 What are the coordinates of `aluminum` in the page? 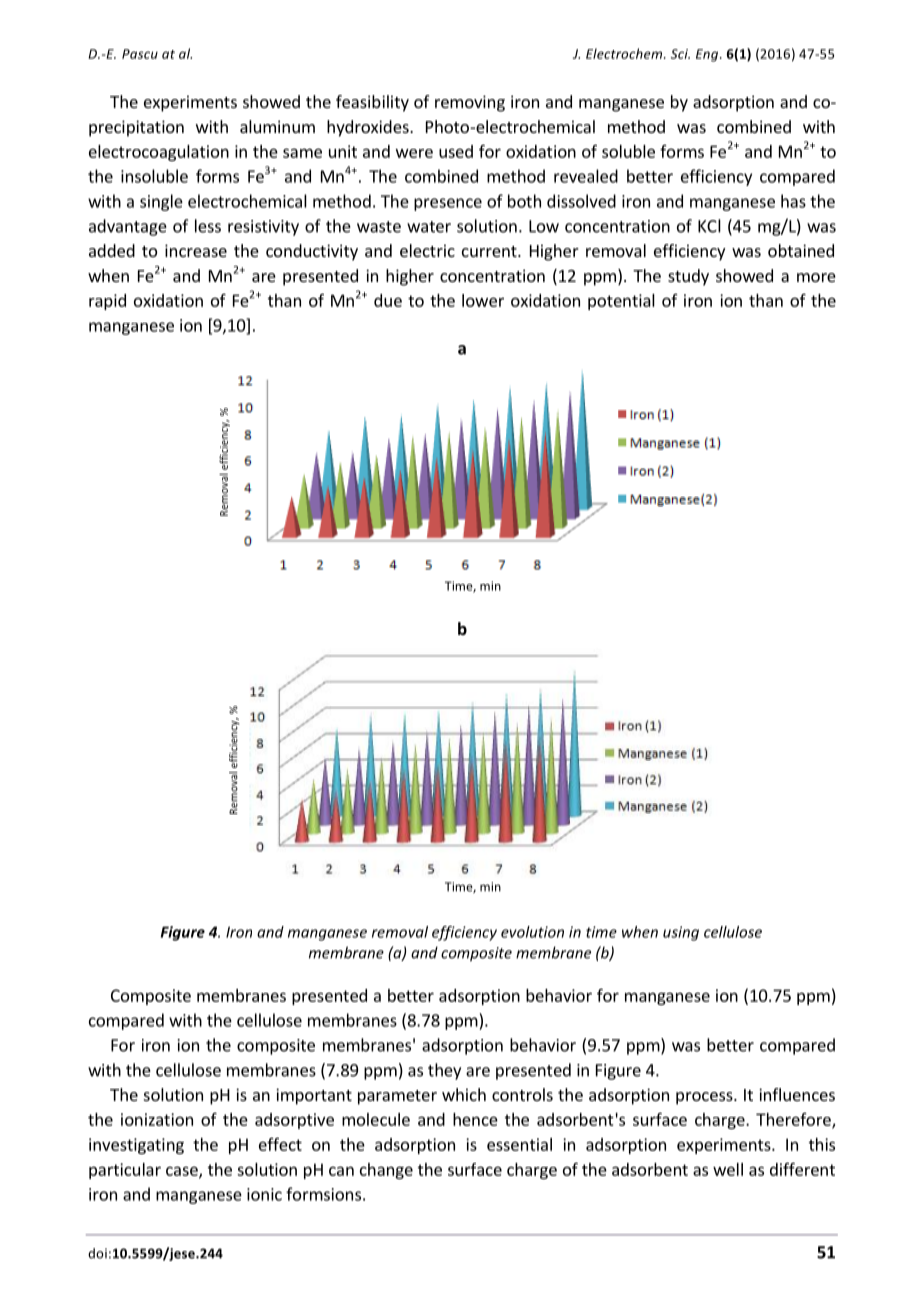 It's located at (277, 126).
